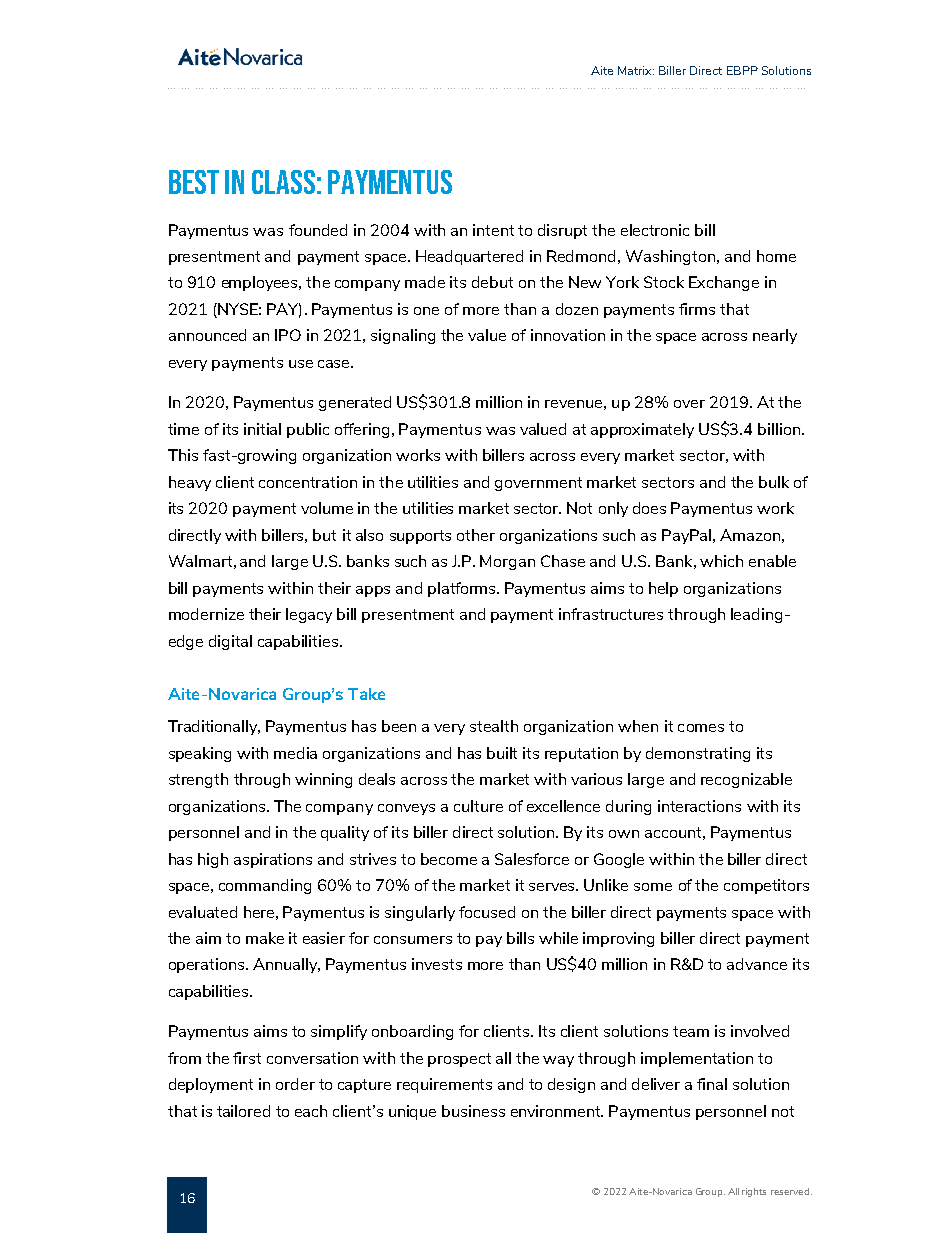  I want to click on competitors, so click(766, 886).
